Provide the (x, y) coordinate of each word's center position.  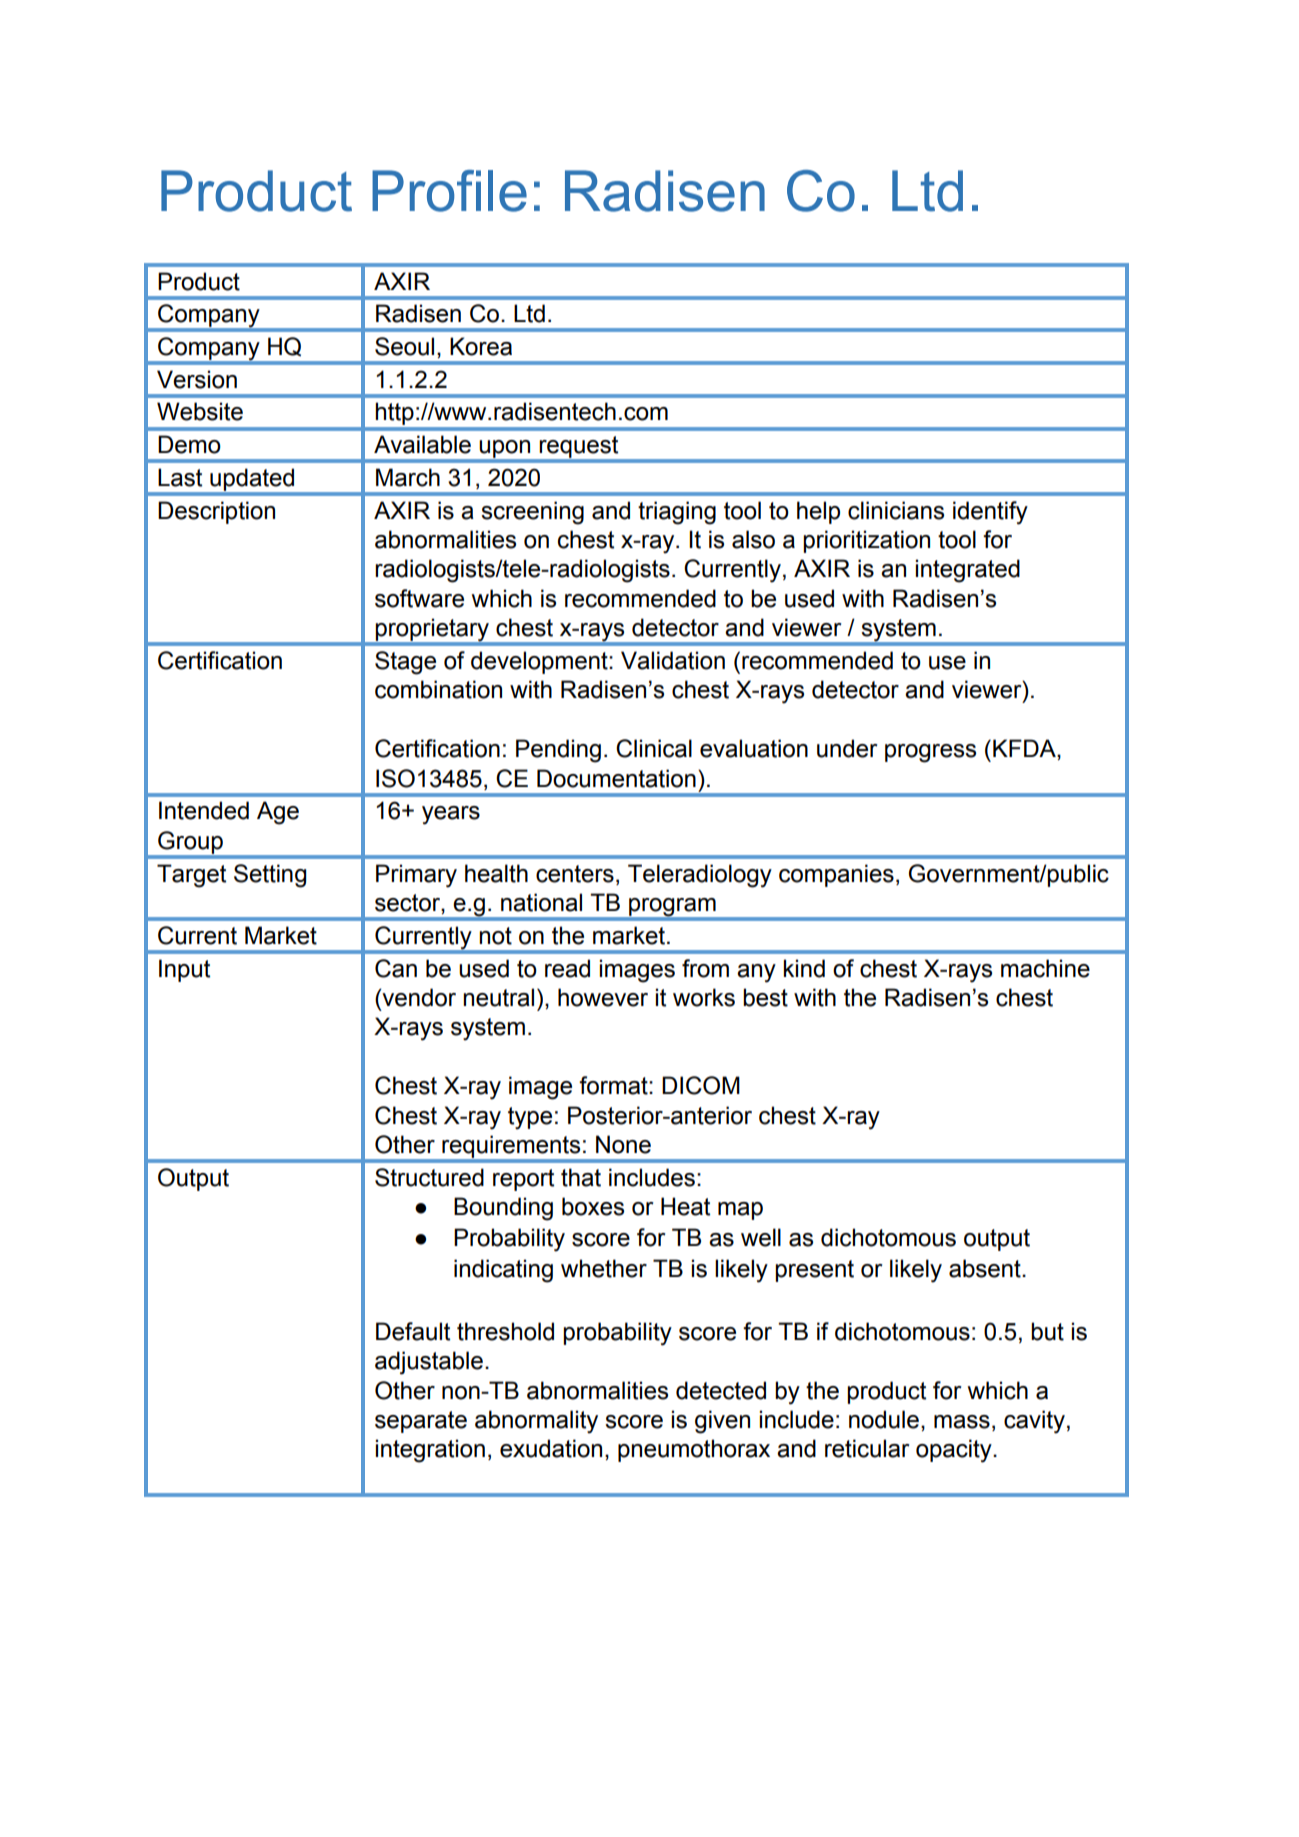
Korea (481, 346)
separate (421, 1422)
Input (184, 970)
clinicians (896, 510)
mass (962, 1422)
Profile (449, 191)
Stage (405, 663)
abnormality (536, 1422)
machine (1045, 968)
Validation (673, 660)
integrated (968, 571)
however (603, 997)
